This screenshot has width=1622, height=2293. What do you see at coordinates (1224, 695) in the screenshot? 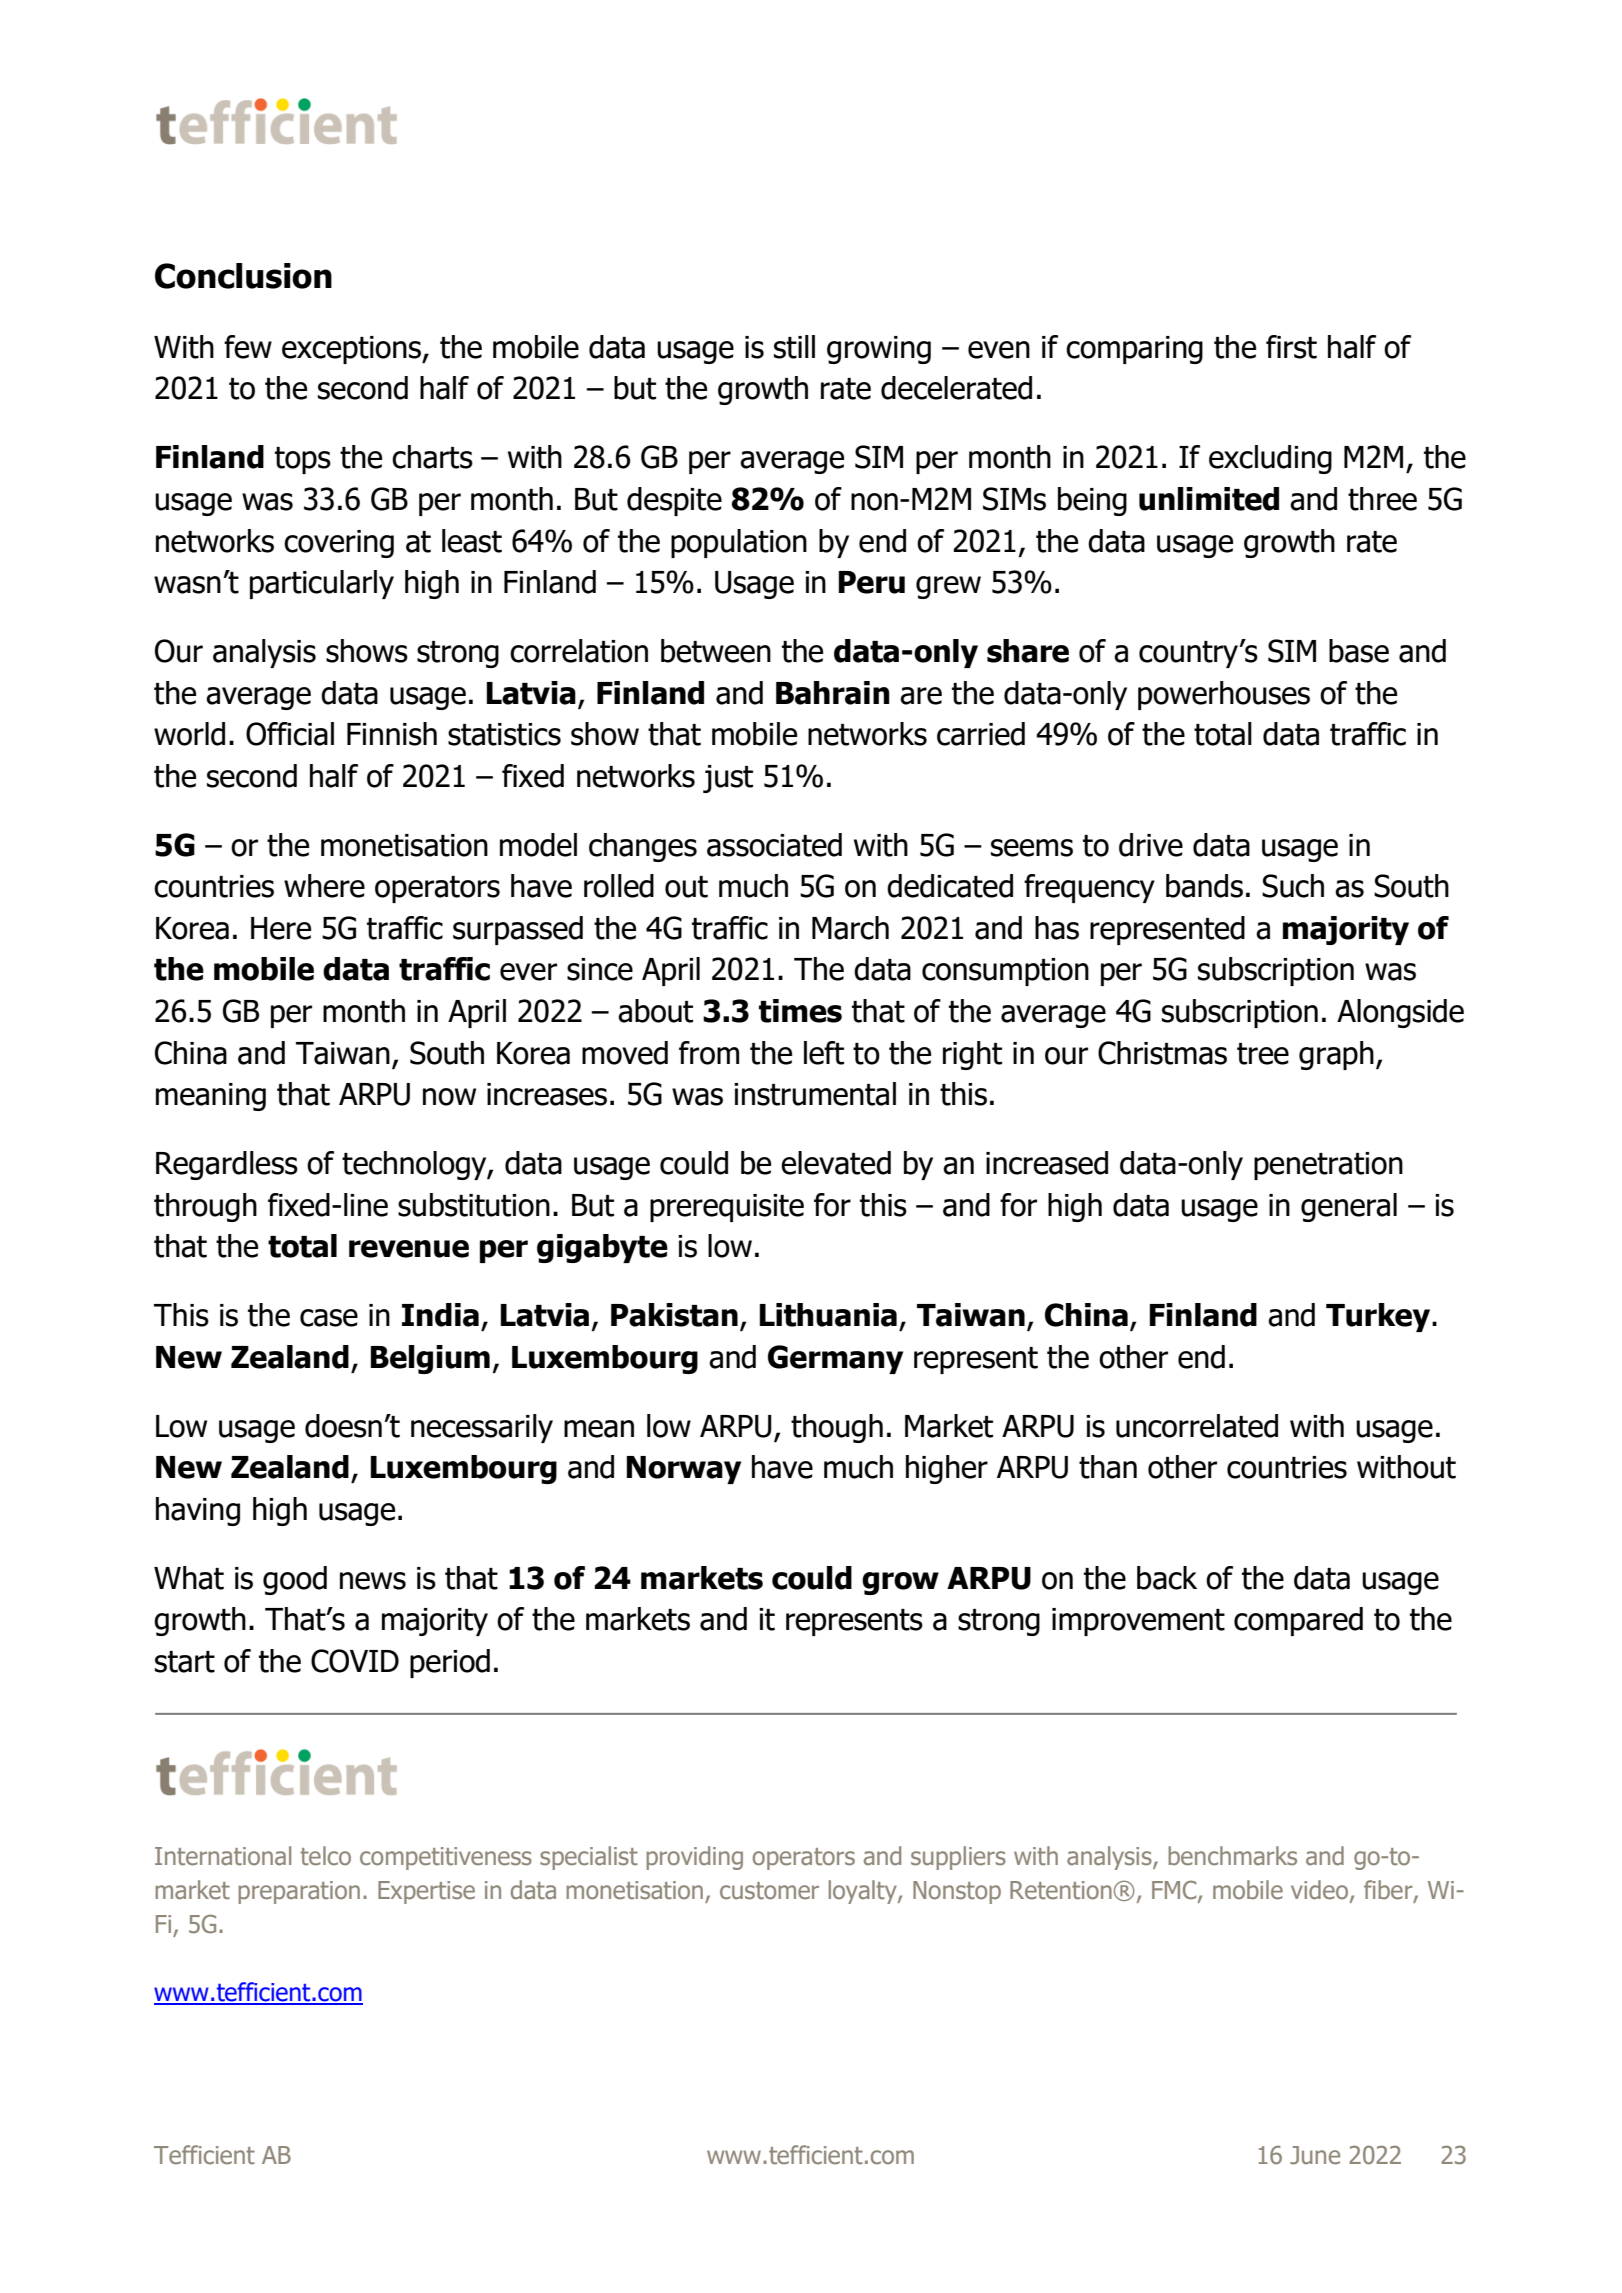
I see `powerhouses` at bounding box center [1224, 695].
